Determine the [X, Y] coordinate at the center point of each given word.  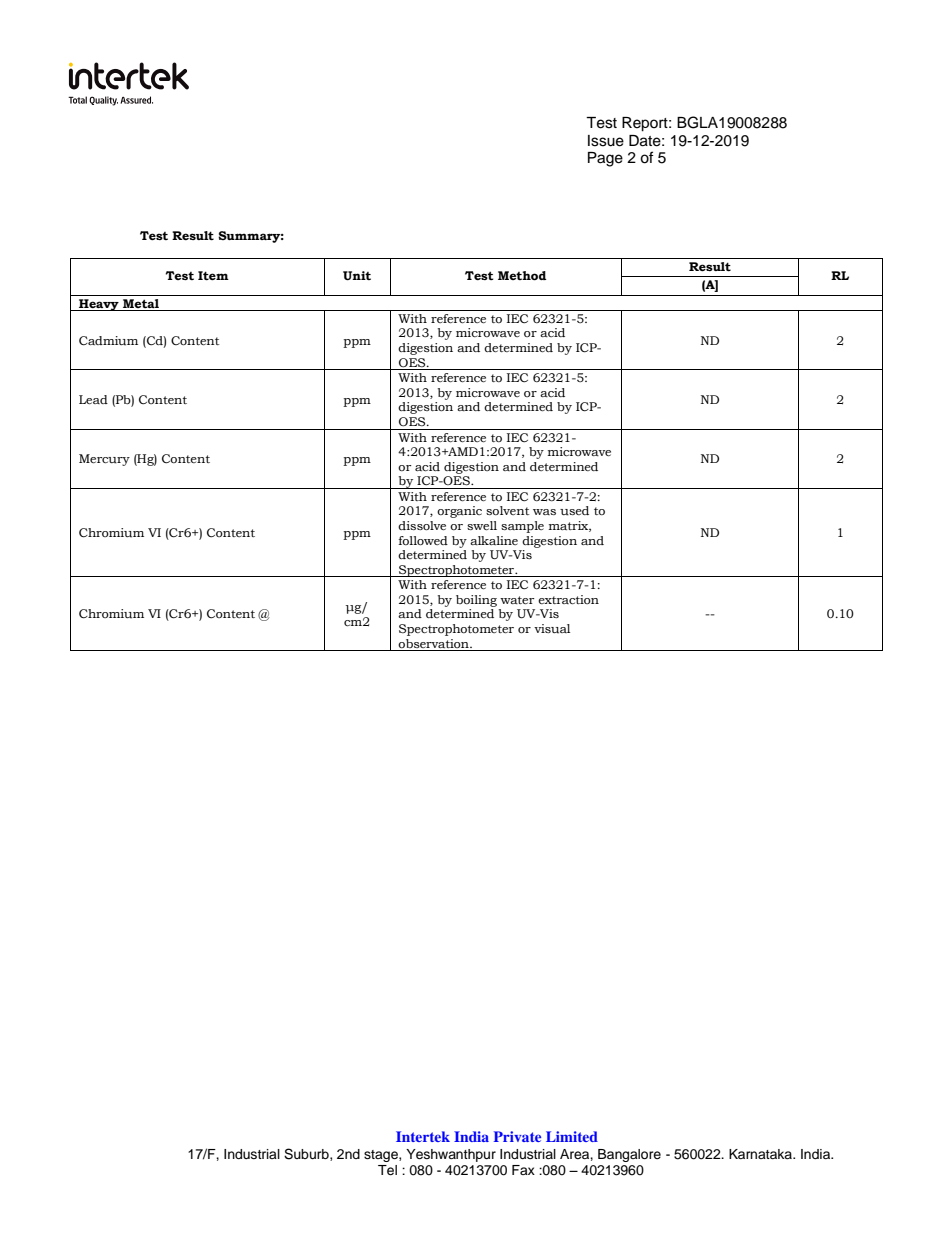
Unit [357, 276]
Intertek [423, 1136]
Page [605, 159]
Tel [387, 1170]
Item [213, 276]
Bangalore [629, 1155]
